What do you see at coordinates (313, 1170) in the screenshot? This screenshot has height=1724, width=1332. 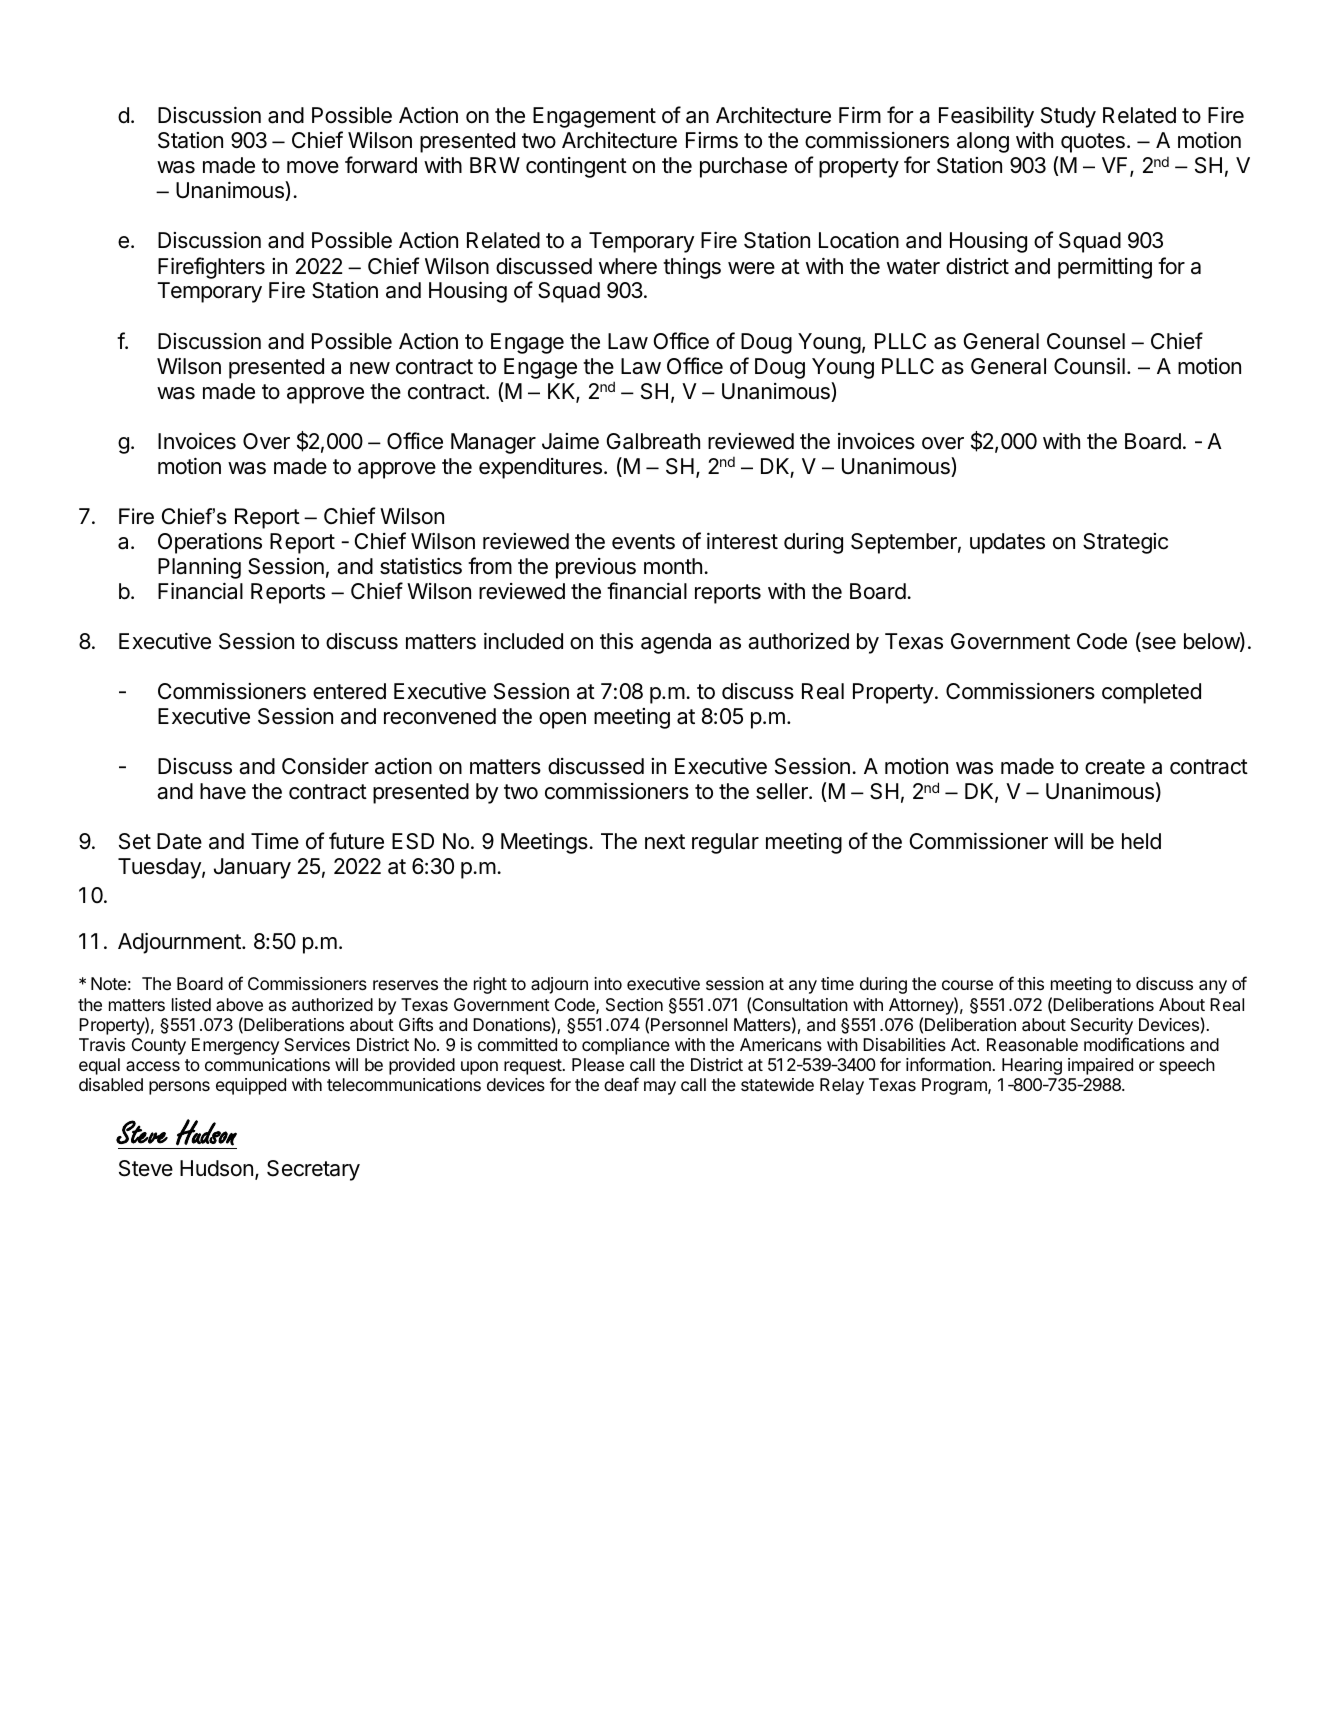 I see `Secretary` at bounding box center [313, 1170].
